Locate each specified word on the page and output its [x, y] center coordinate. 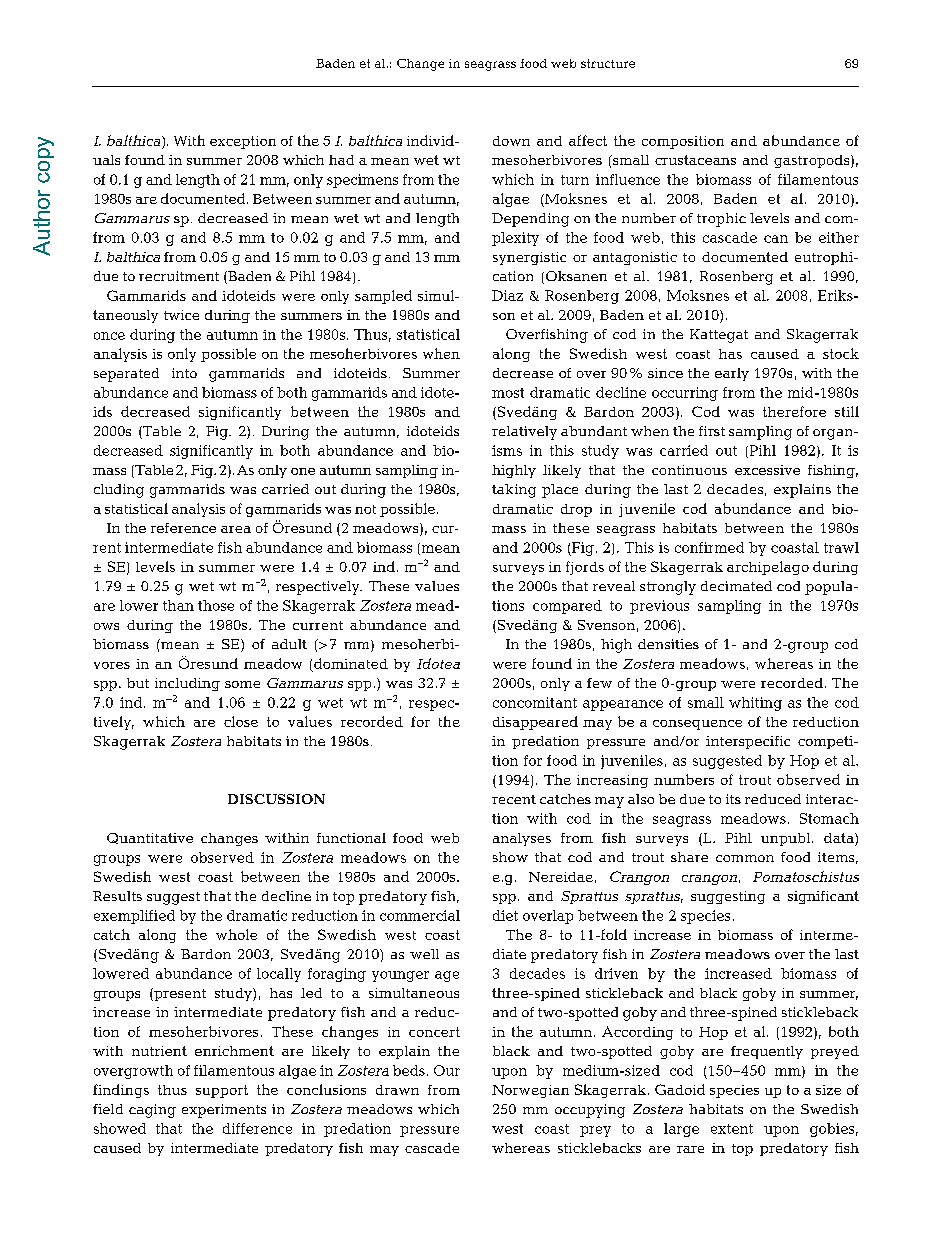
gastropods [813, 161]
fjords [585, 568]
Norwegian [530, 1091]
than [178, 605]
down [511, 141]
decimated [736, 586]
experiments [224, 1111]
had [341, 160]
